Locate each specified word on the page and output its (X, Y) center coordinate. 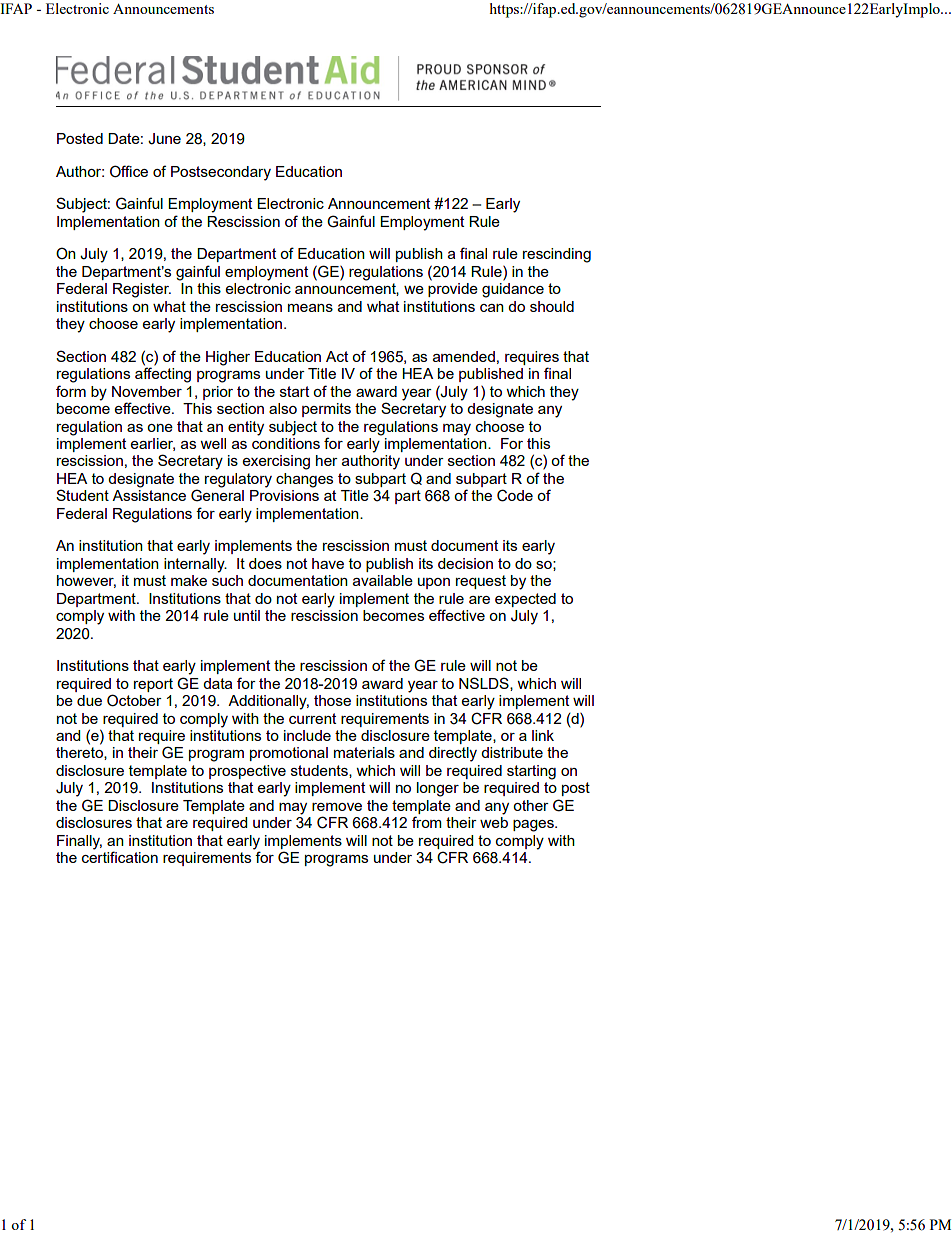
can (492, 308)
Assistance (149, 495)
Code (515, 495)
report (153, 685)
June (164, 139)
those (332, 700)
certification (120, 856)
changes (304, 480)
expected (525, 600)
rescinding (557, 255)
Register (142, 290)
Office (129, 171)
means (310, 308)
